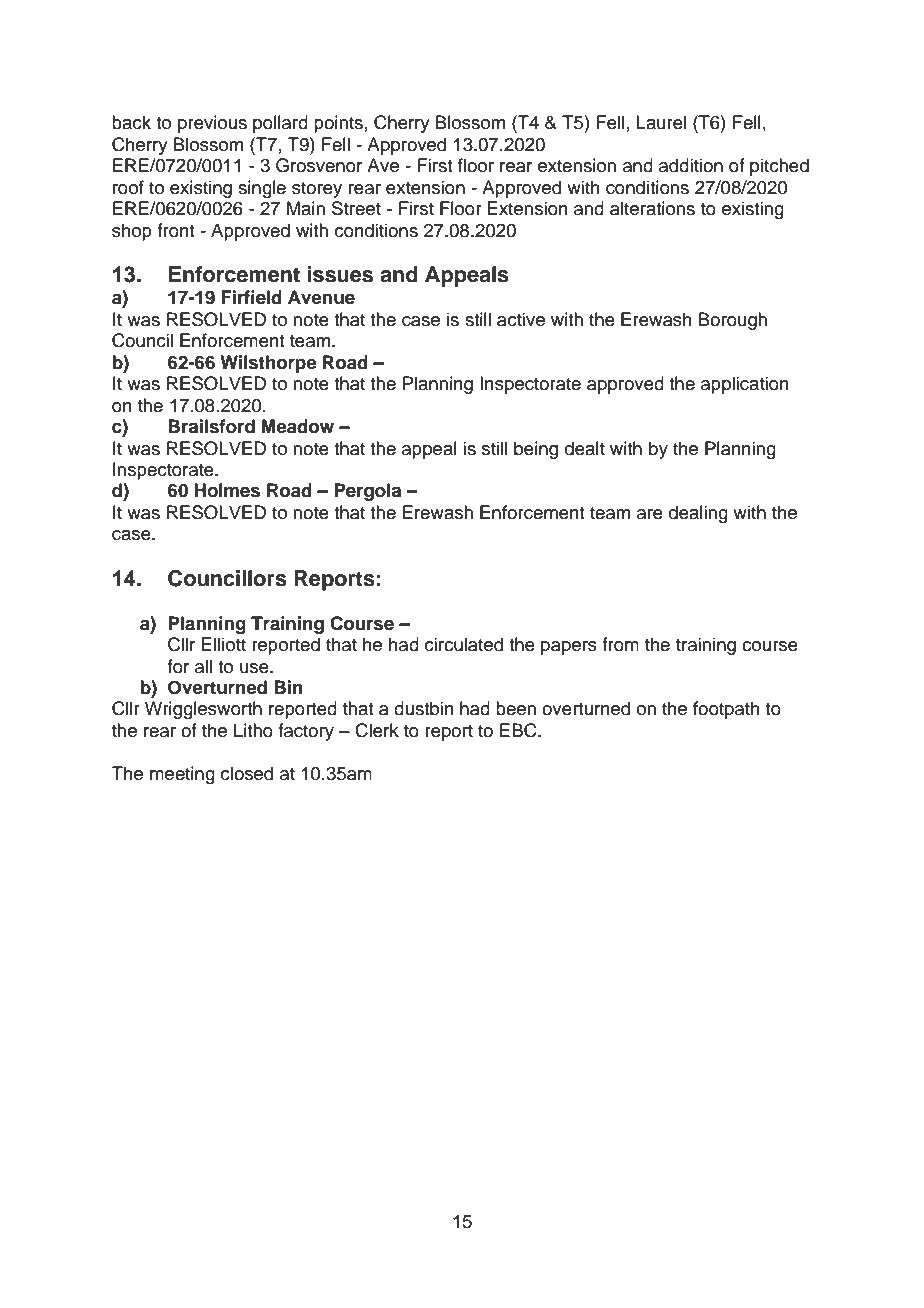 The height and width of the screenshot is (1308, 924). I want to click on points, so click(338, 124).
